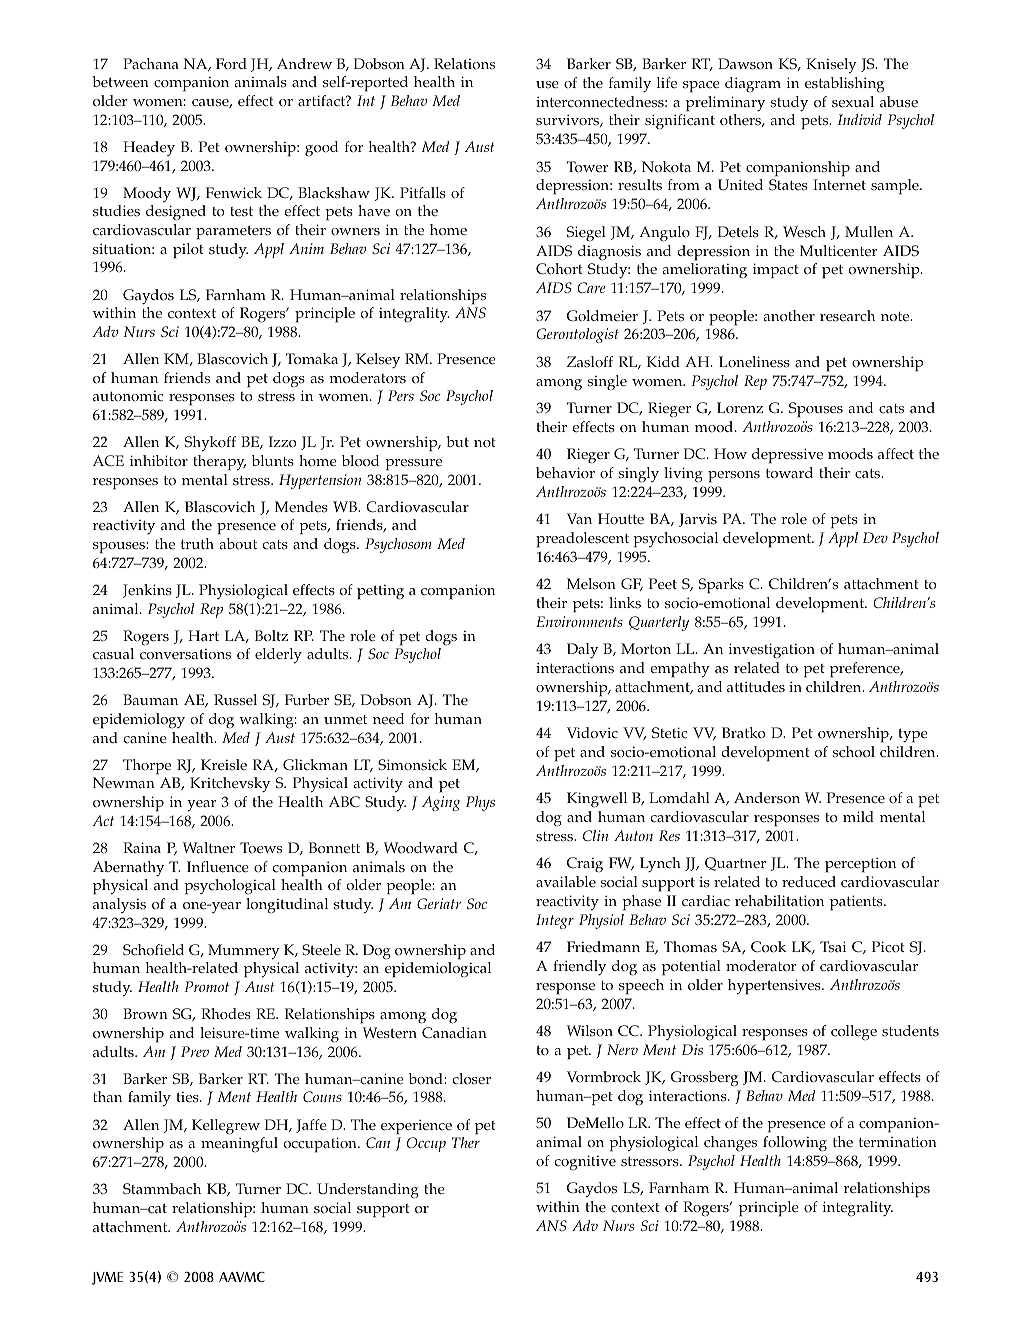 The width and height of the screenshot is (1032, 1336). I want to click on meaningful, so click(239, 1144).
